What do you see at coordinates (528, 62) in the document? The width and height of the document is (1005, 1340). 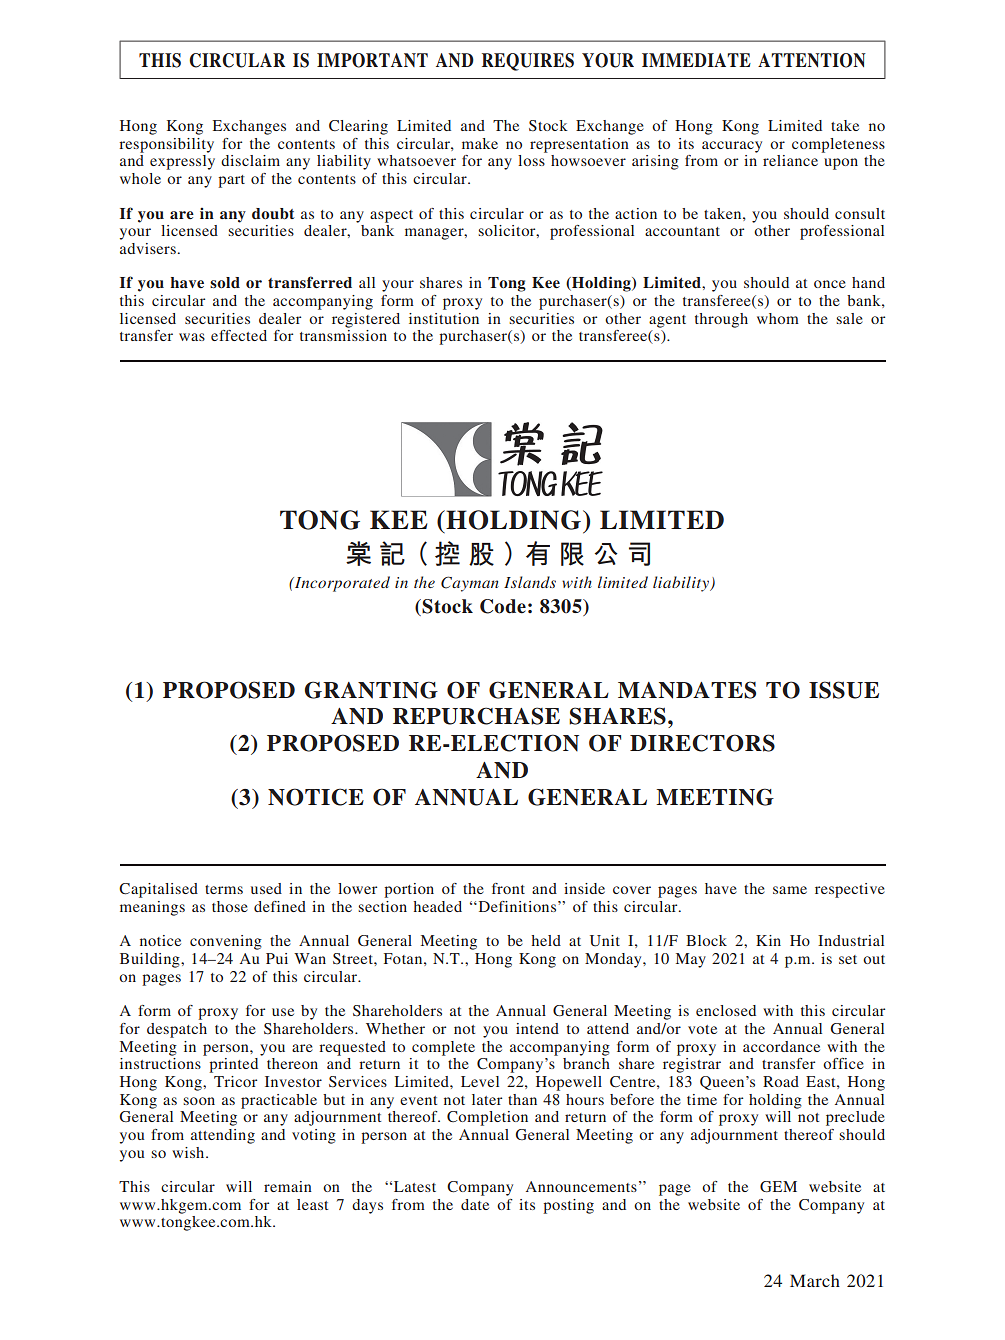 I see `REQUIRES` at bounding box center [528, 62].
